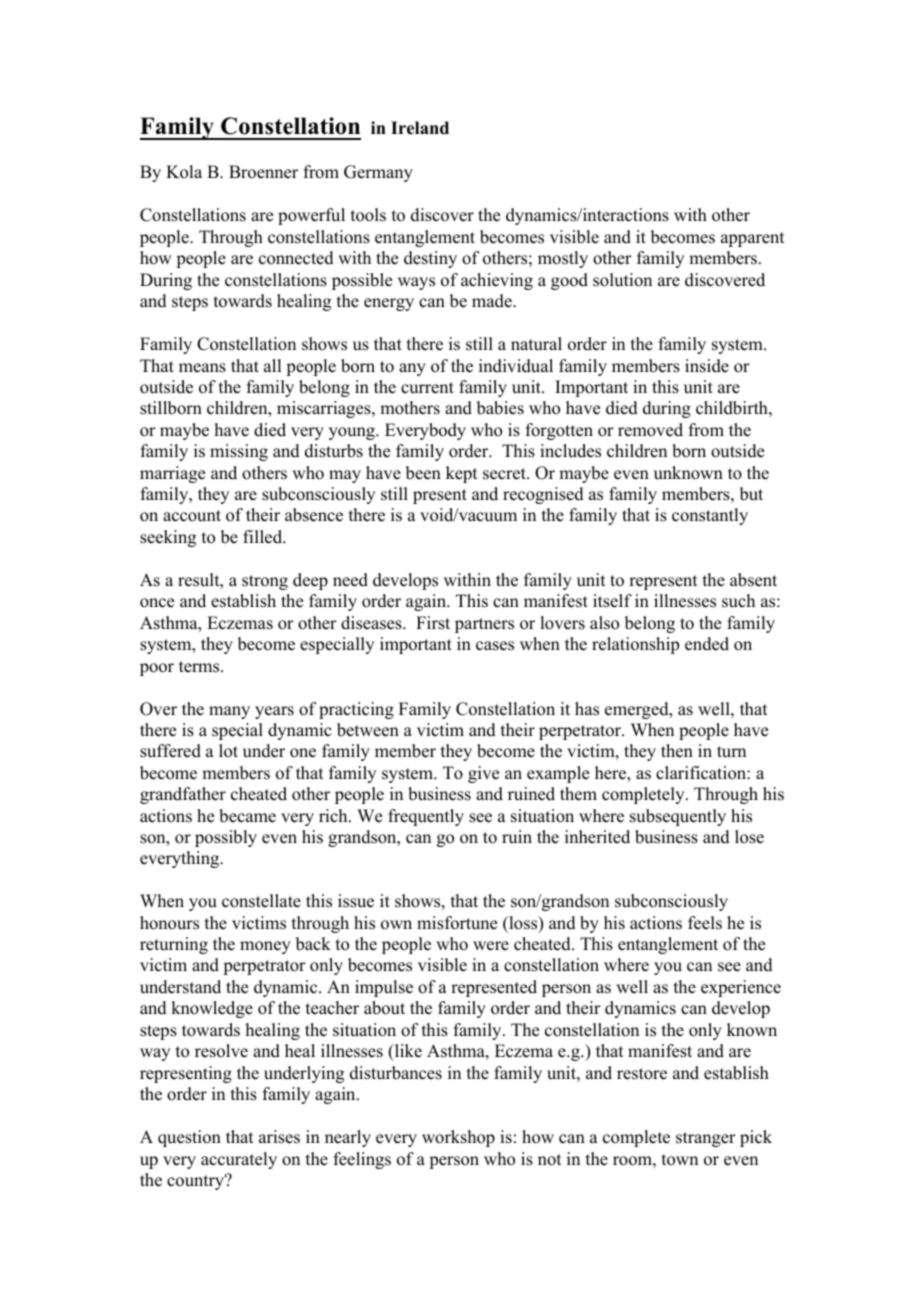 The width and height of the screenshot is (924, 1308). What do you see at coordinates (707, 644) in the screenshot?
I see `ended` at bounding box center [707, 644].
